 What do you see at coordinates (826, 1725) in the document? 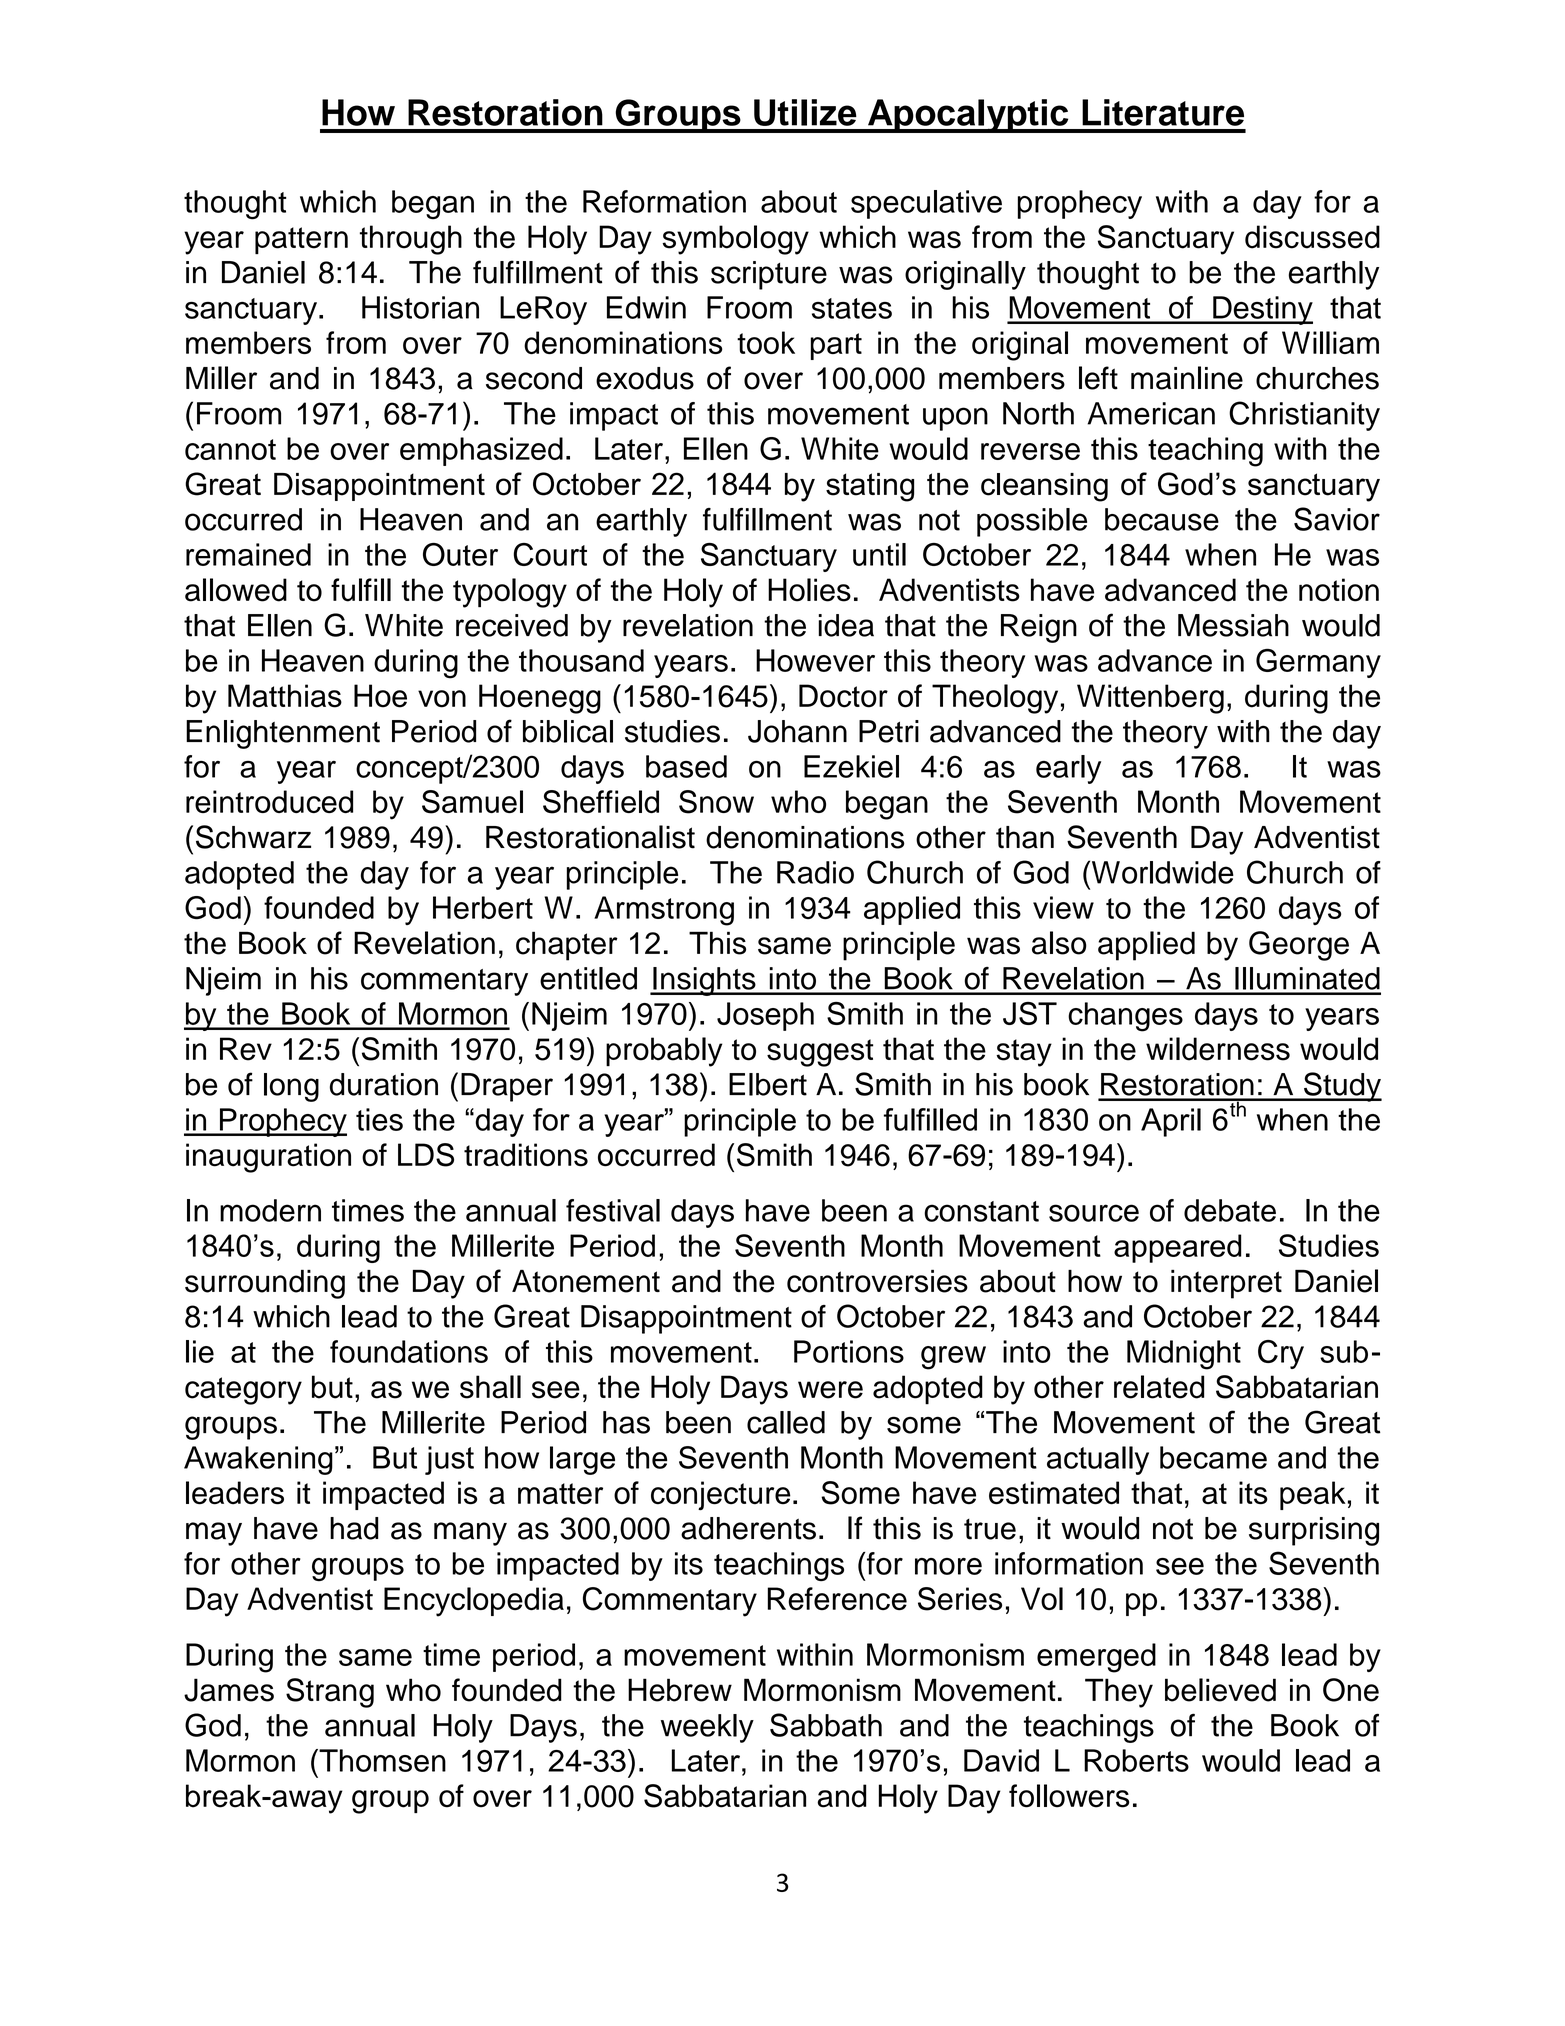
I see `Sabbath` at bounding box center [826, 1725].
